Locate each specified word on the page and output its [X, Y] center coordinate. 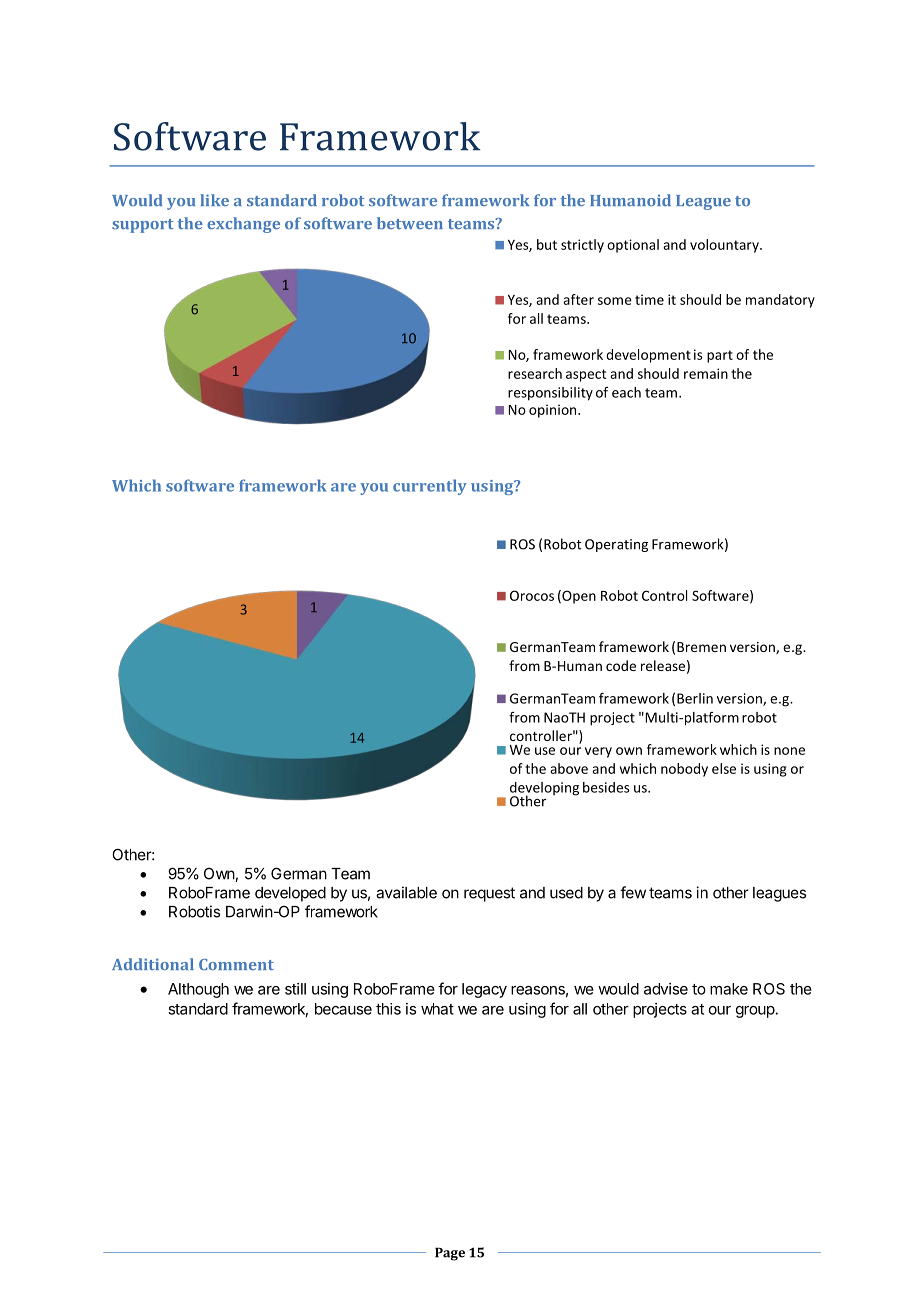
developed [290, 894]
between [410, 223]
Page [450, 1254]
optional [633, 246]
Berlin [695, 698]
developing [544, 790]
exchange [243, 225]
